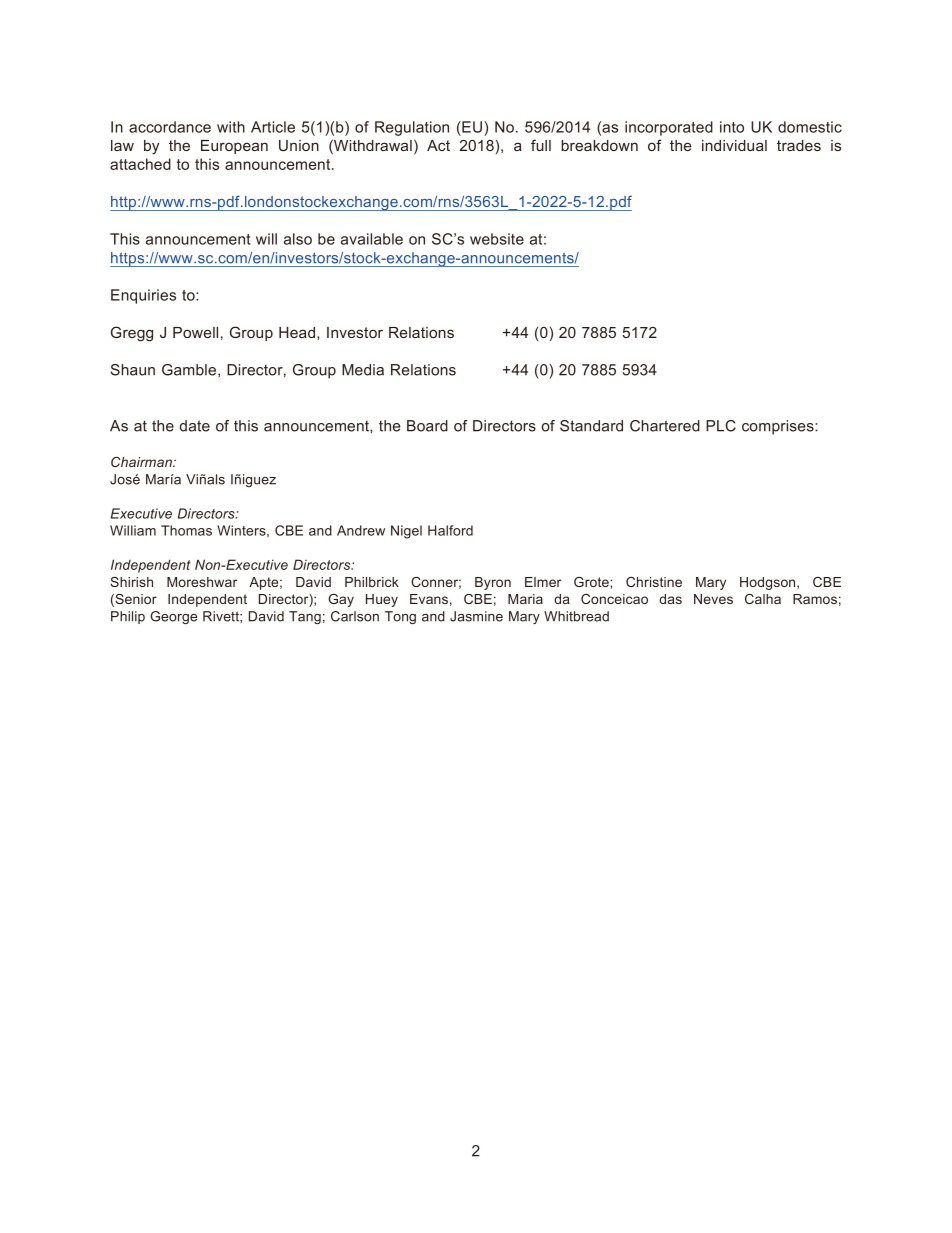 The image size is (952, 1233). Describe the element at coordinates (734, 145) in the page. I see `individual` at that location.
